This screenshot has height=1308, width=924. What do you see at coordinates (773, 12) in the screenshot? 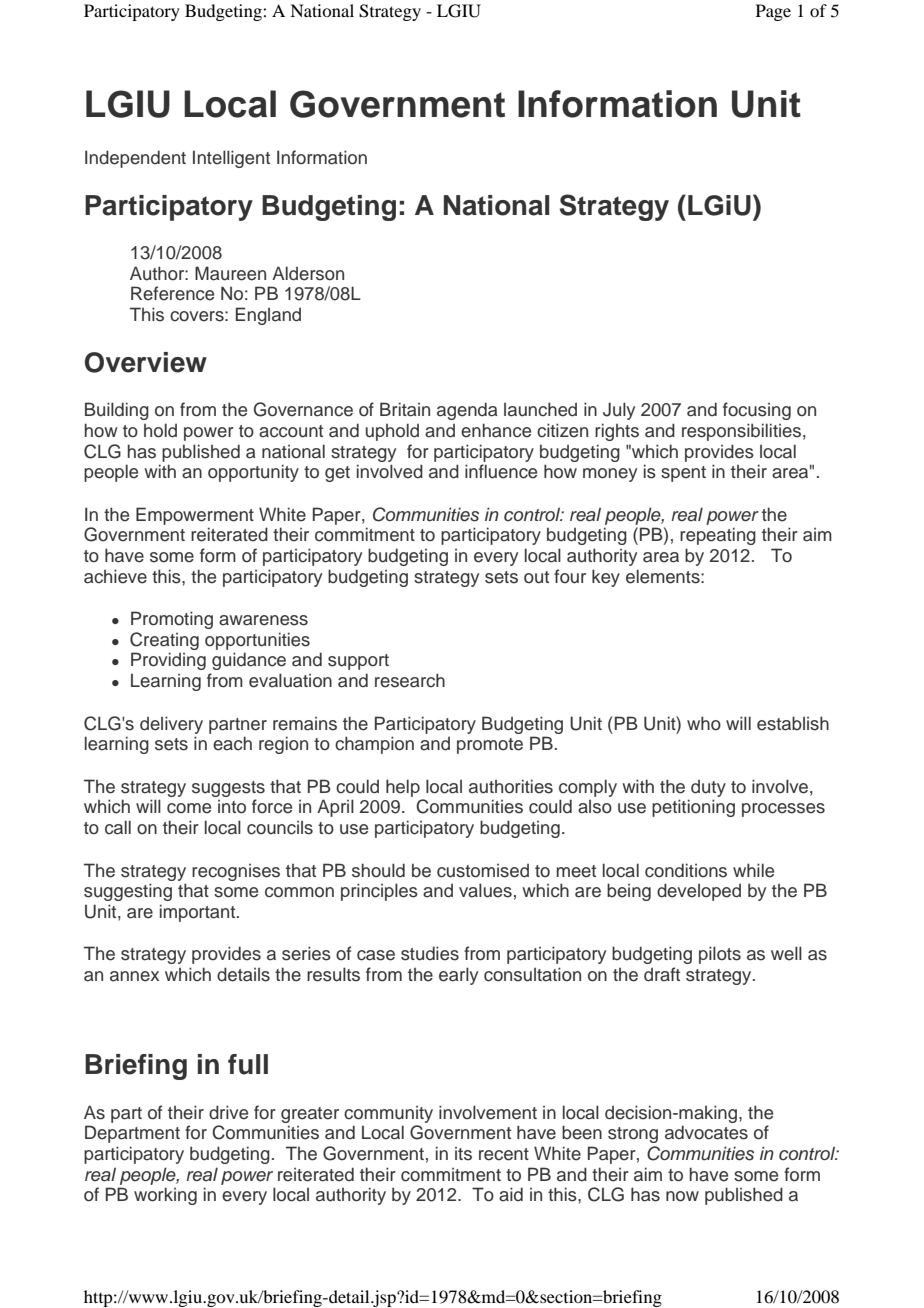
I see `Page` at bounding box center [773, 12].
